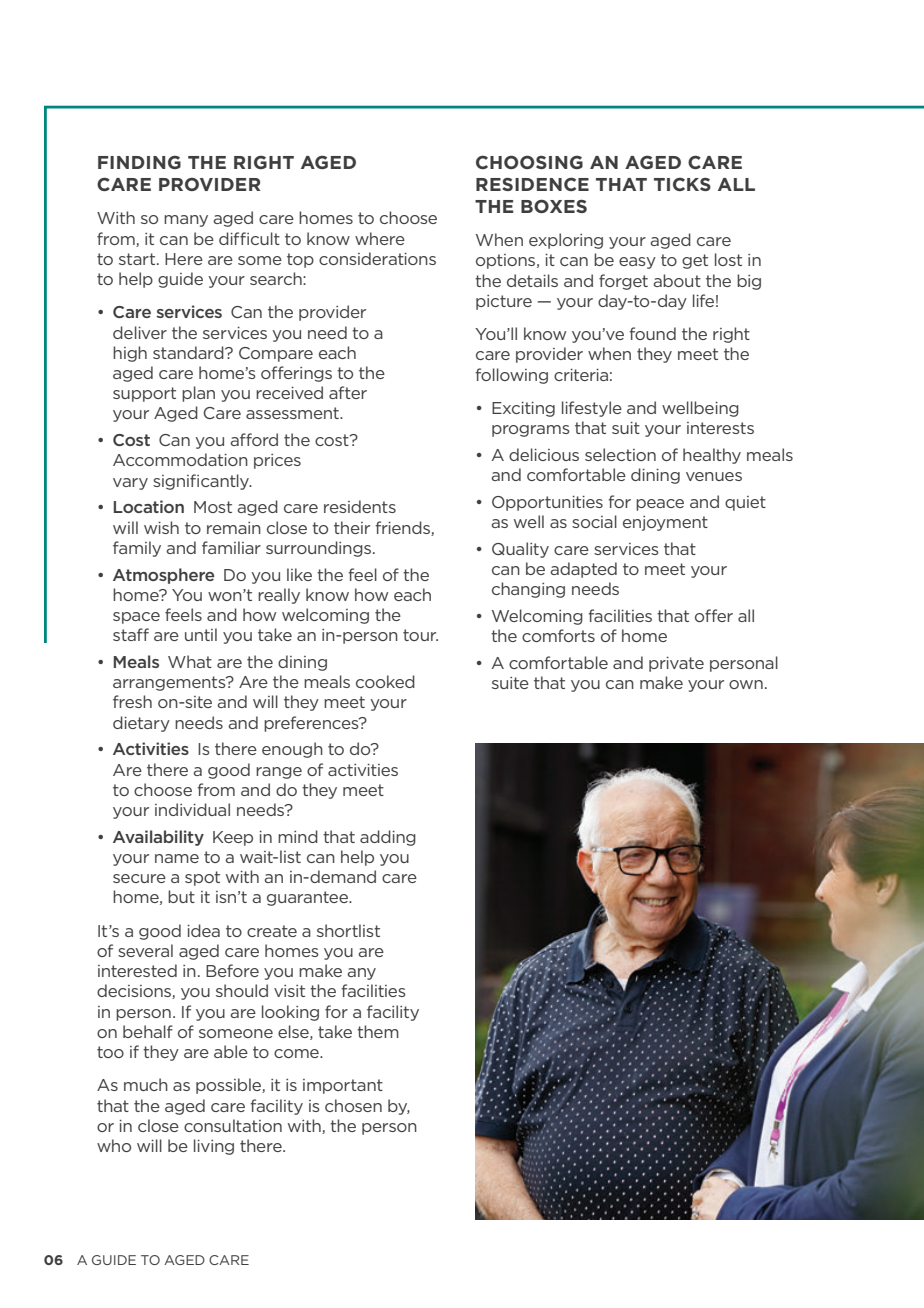 The width and height of the screenshot is (924, 1308). I want to click on adding, so click(388, 838).
